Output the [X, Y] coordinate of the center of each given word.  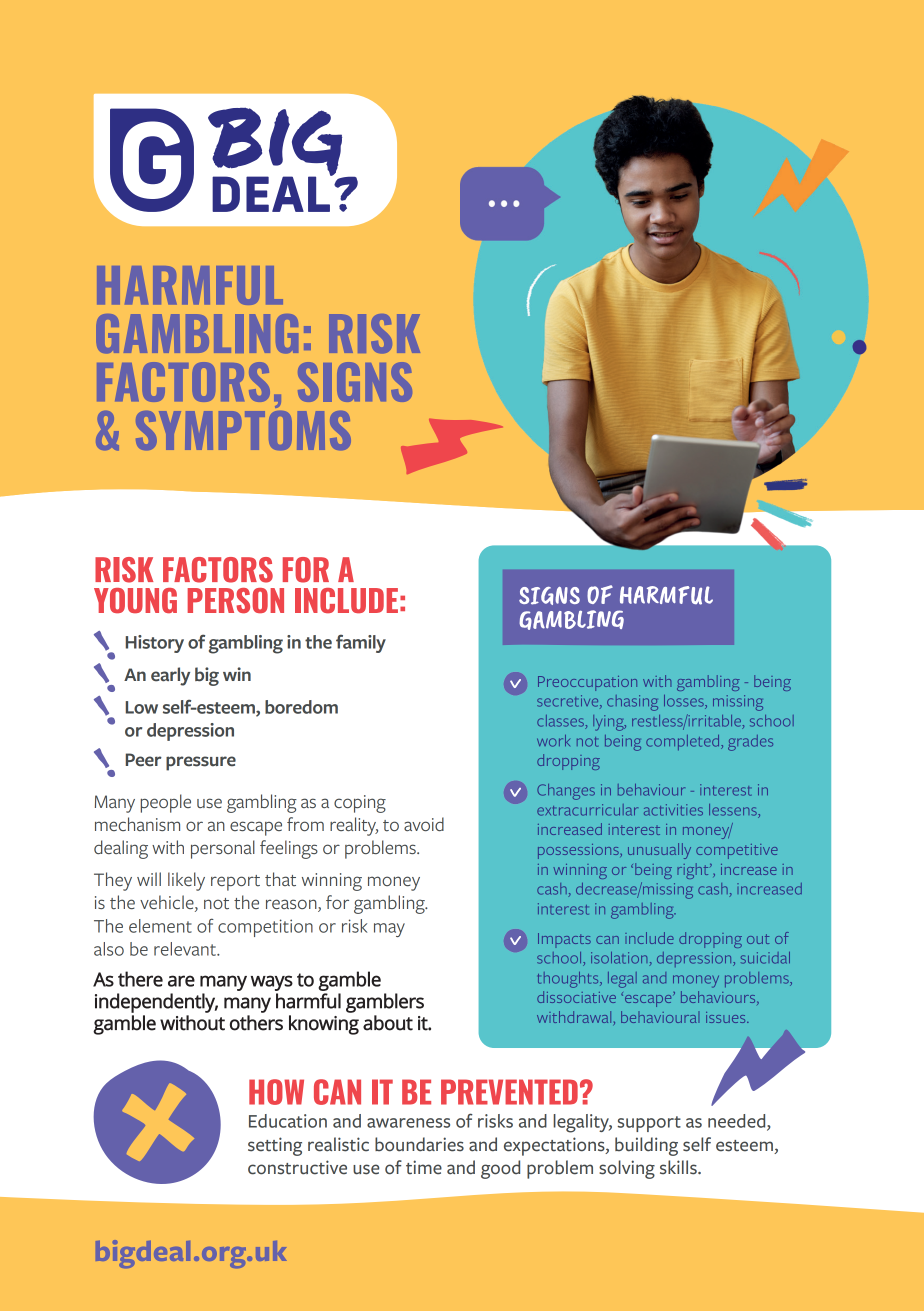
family [361, 643]
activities [673, 810]
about [388, 1023]
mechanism [137, 824]
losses [685, 702]
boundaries [419, 1144]
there [140, 979]
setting [275, 1146]
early [170, 676]
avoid [424, 824]
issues [727, 1017]
